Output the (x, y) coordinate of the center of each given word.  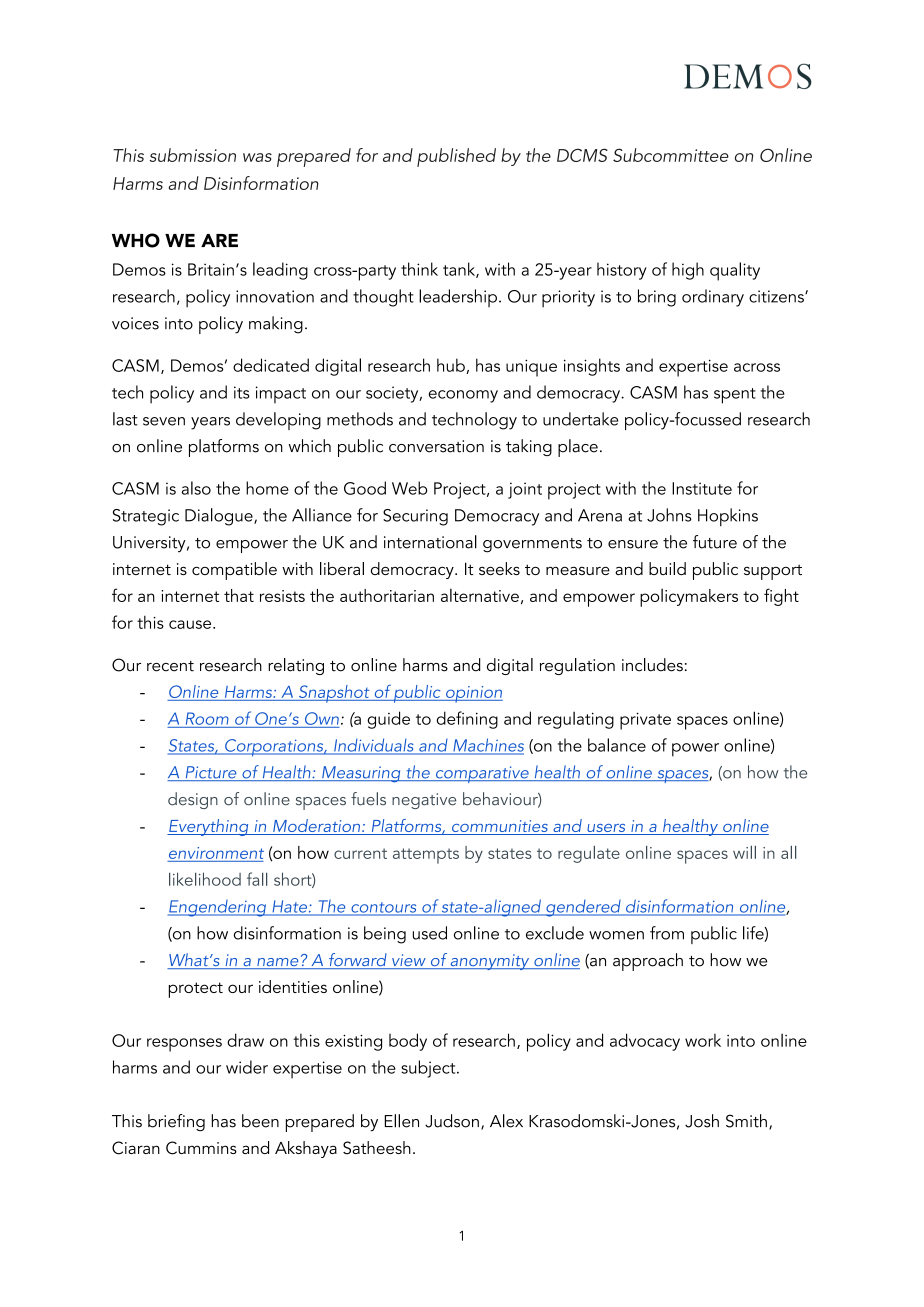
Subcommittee (671, 155)
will (744, 852)
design (193, 800)
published (456, 157)
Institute (702, 488)
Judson (452, 1121)
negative (424, 801)
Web (409, 488)
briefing (176, 1122)
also (196, 488)
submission (193, 155)
